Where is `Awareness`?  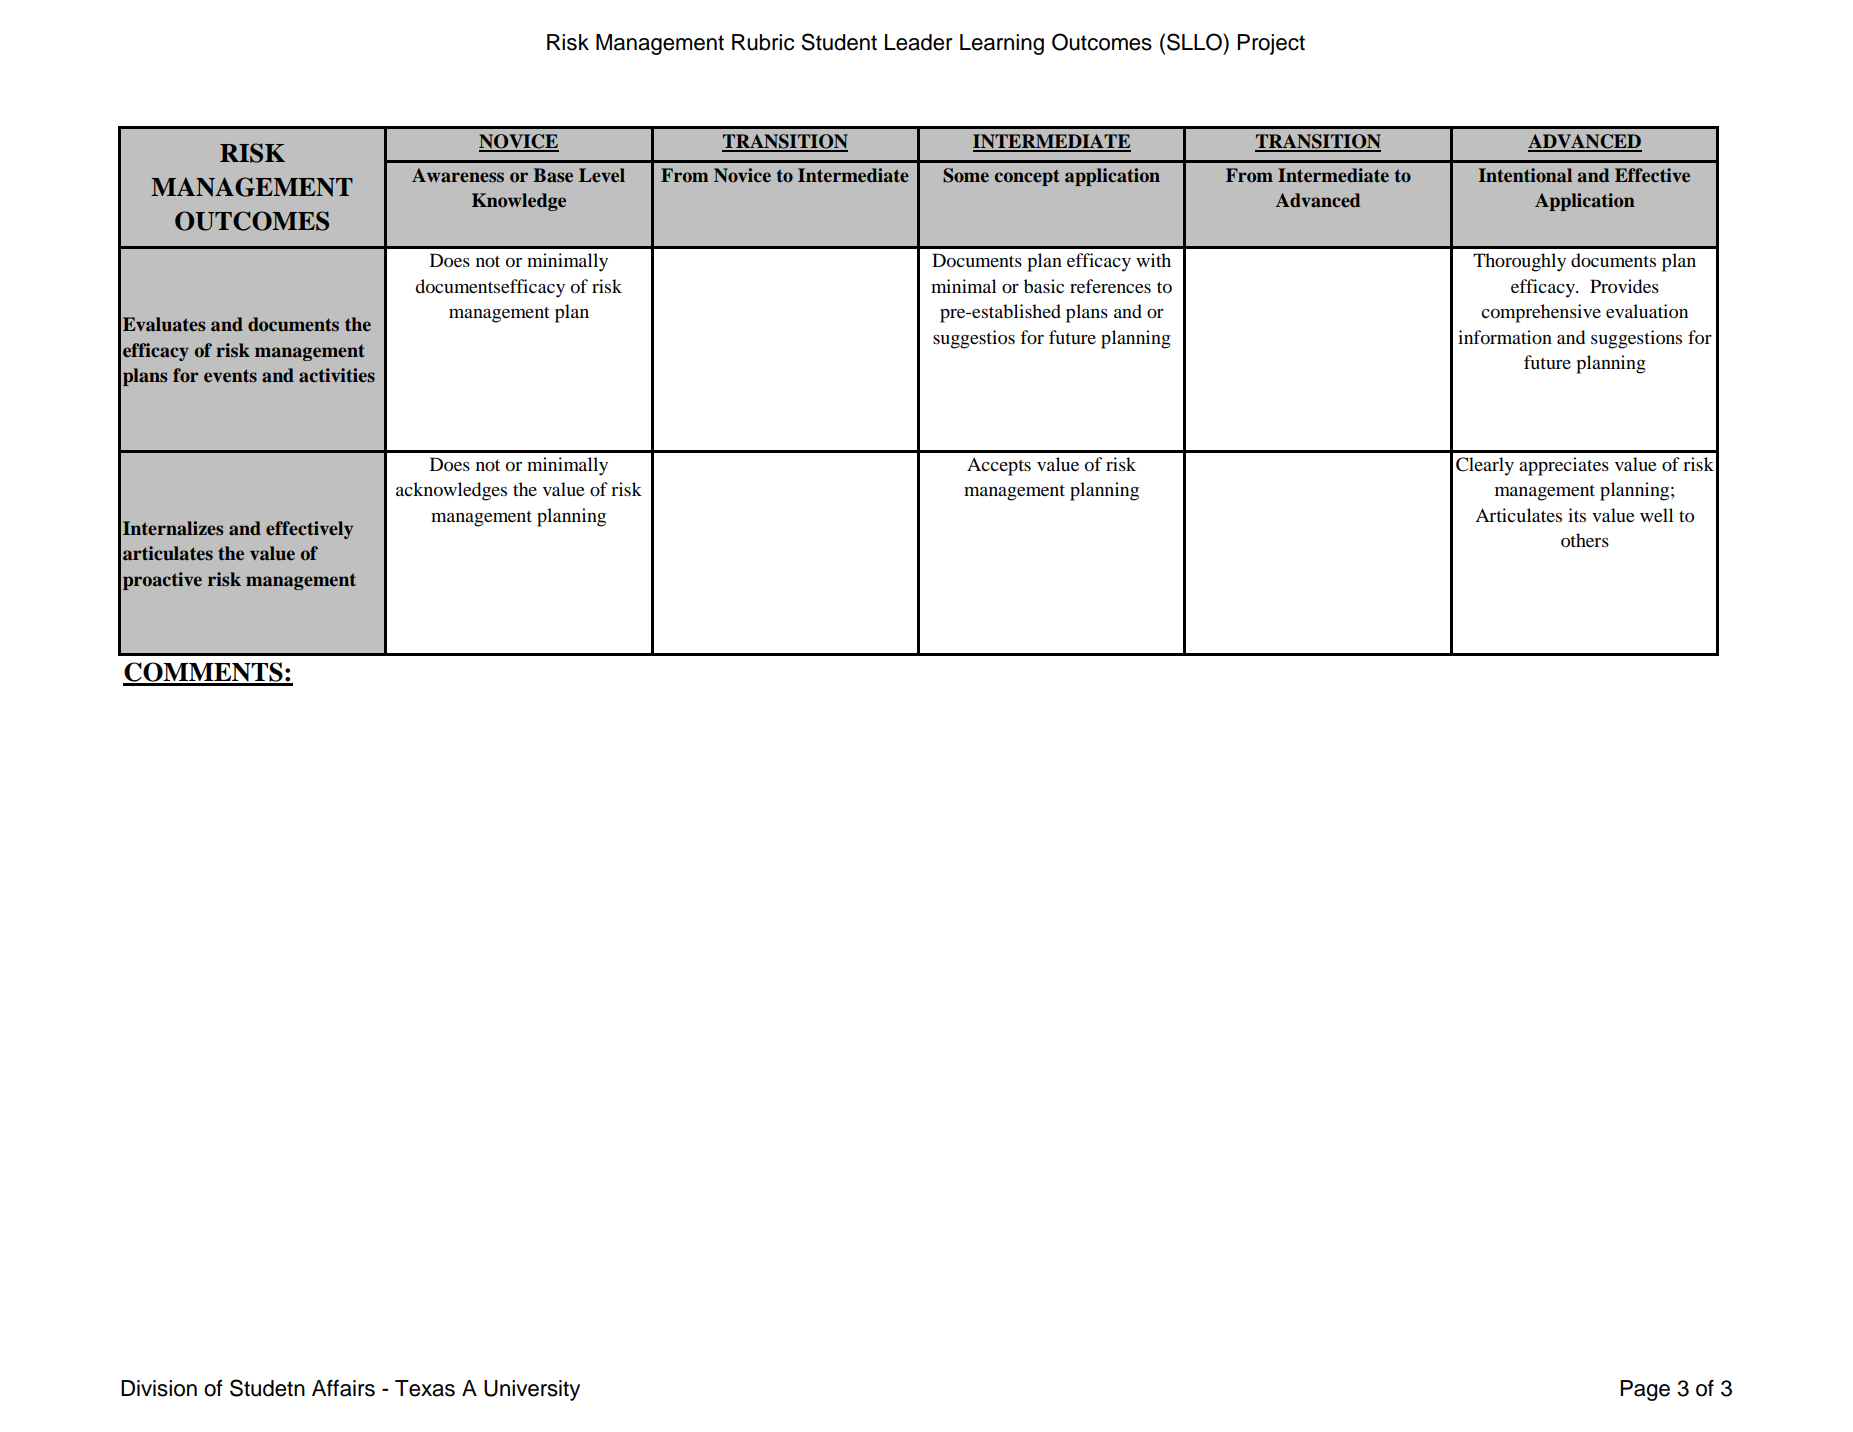
Awareness is located at coordinates (458, 175).
